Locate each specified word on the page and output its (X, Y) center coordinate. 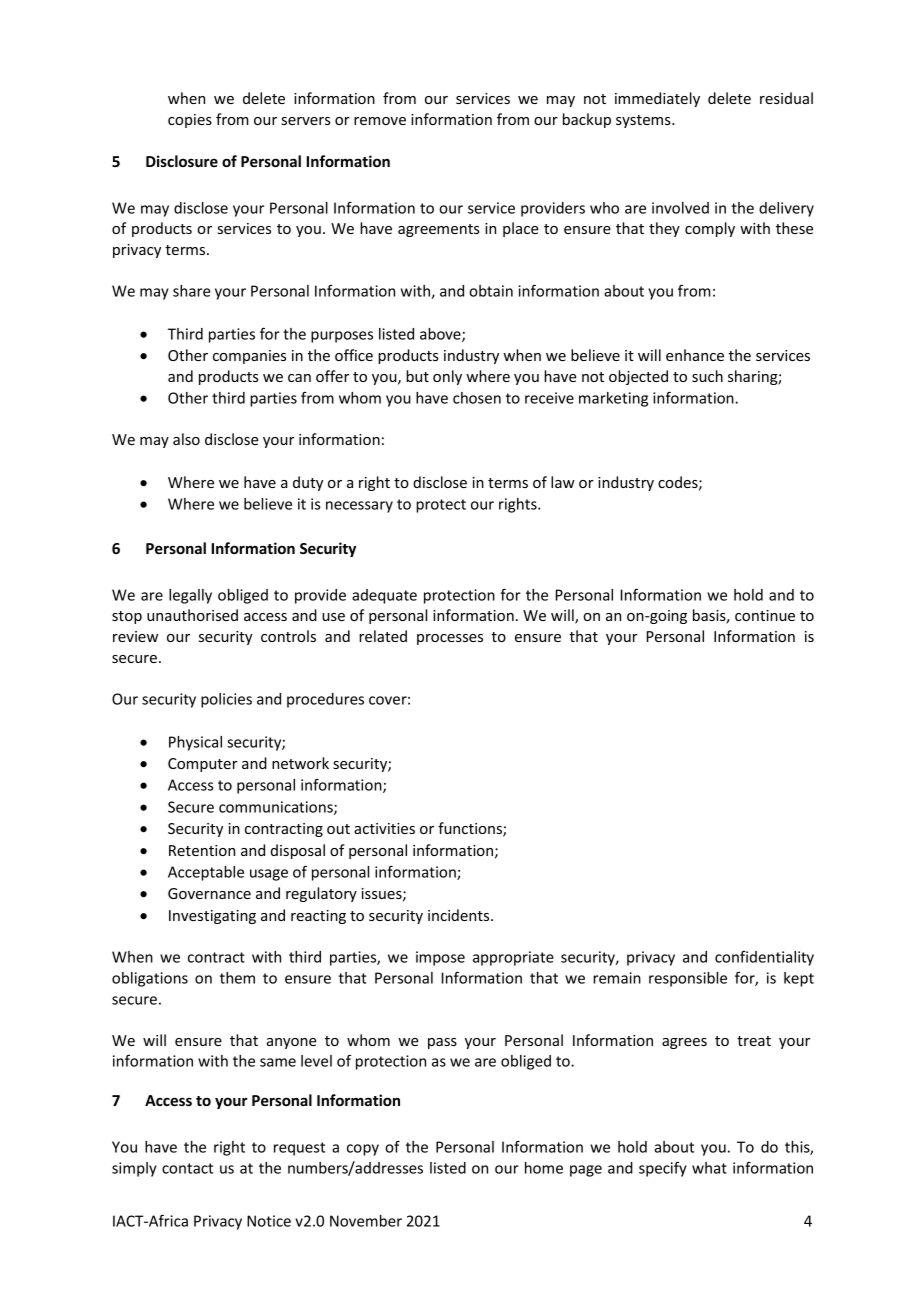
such (707, 376)
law (563, 482)
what (709, 1168)
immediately (657, 99)
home (544, 1168)
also (186, 439)
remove (380, 121)
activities (384, 828)
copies (190, 121)
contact (187, 1168)
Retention (202, 850)
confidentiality (764, 958)
